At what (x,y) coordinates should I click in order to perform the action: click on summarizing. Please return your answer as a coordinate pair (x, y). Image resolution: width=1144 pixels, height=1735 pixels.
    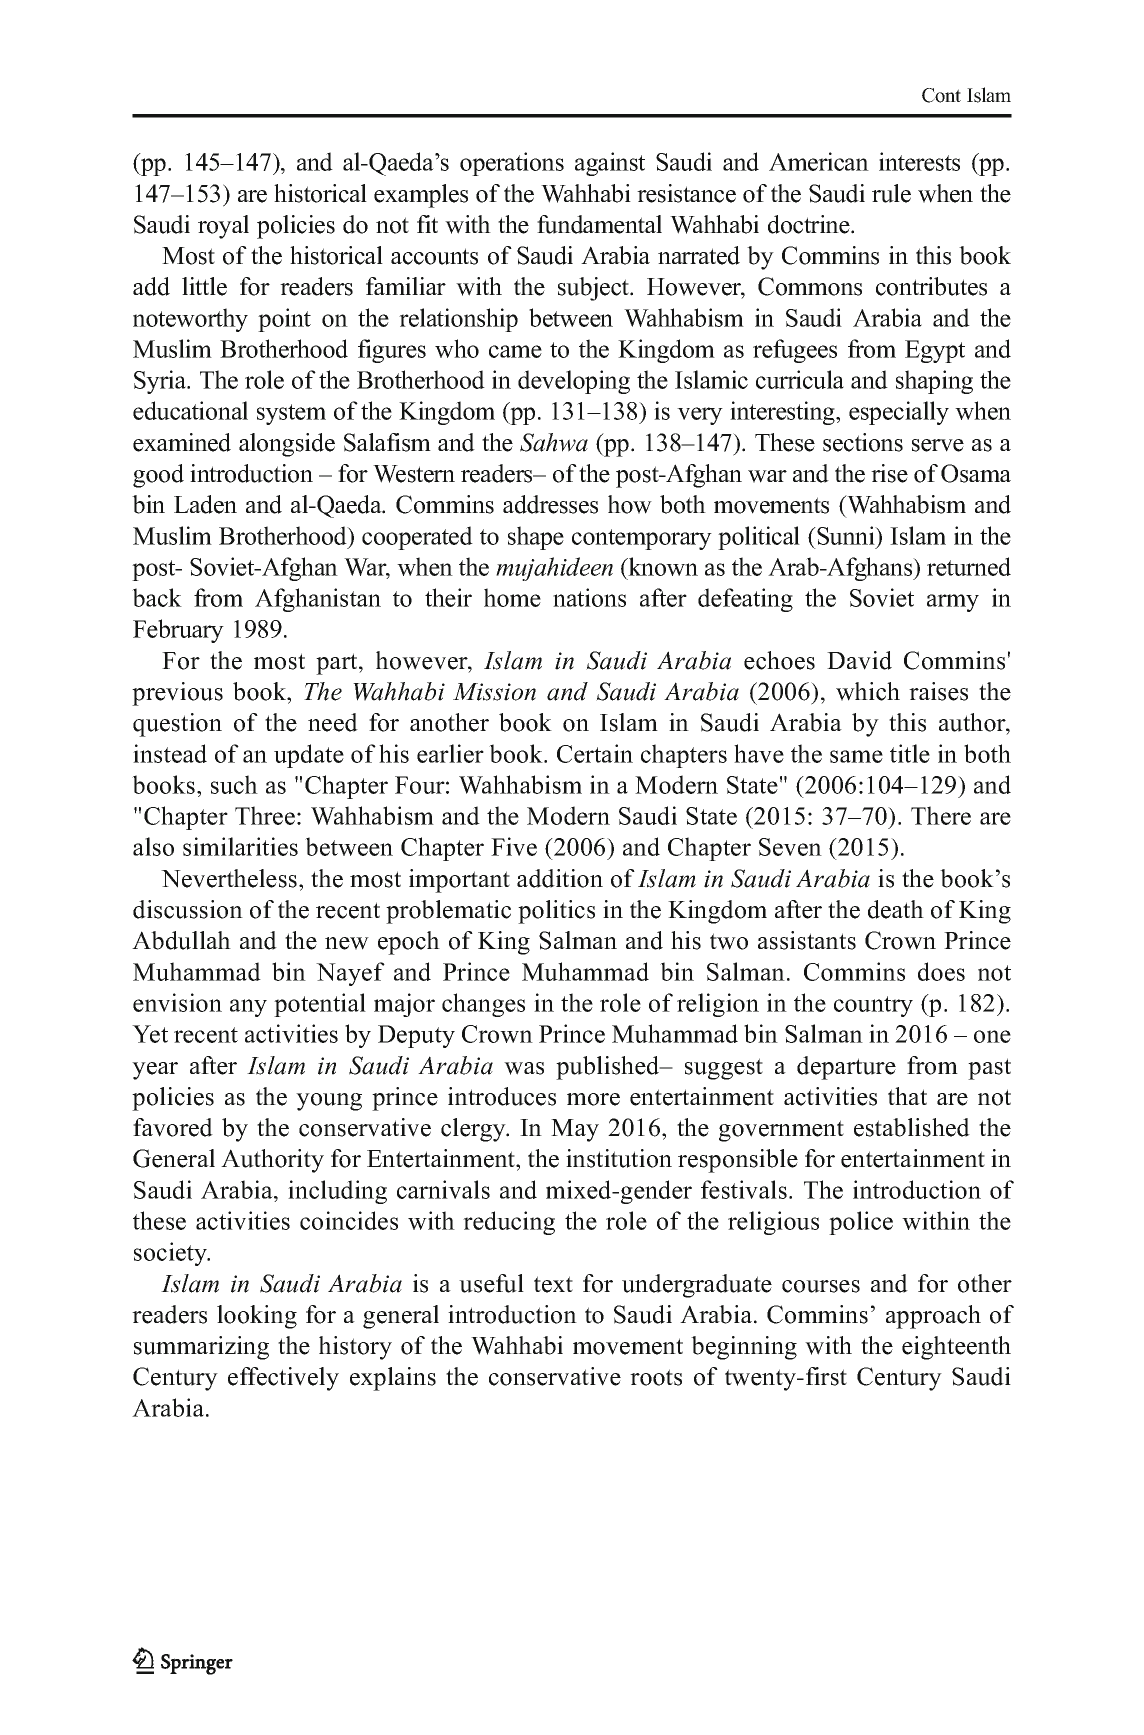
    Looking at the image, I should click on (201, 1348).
